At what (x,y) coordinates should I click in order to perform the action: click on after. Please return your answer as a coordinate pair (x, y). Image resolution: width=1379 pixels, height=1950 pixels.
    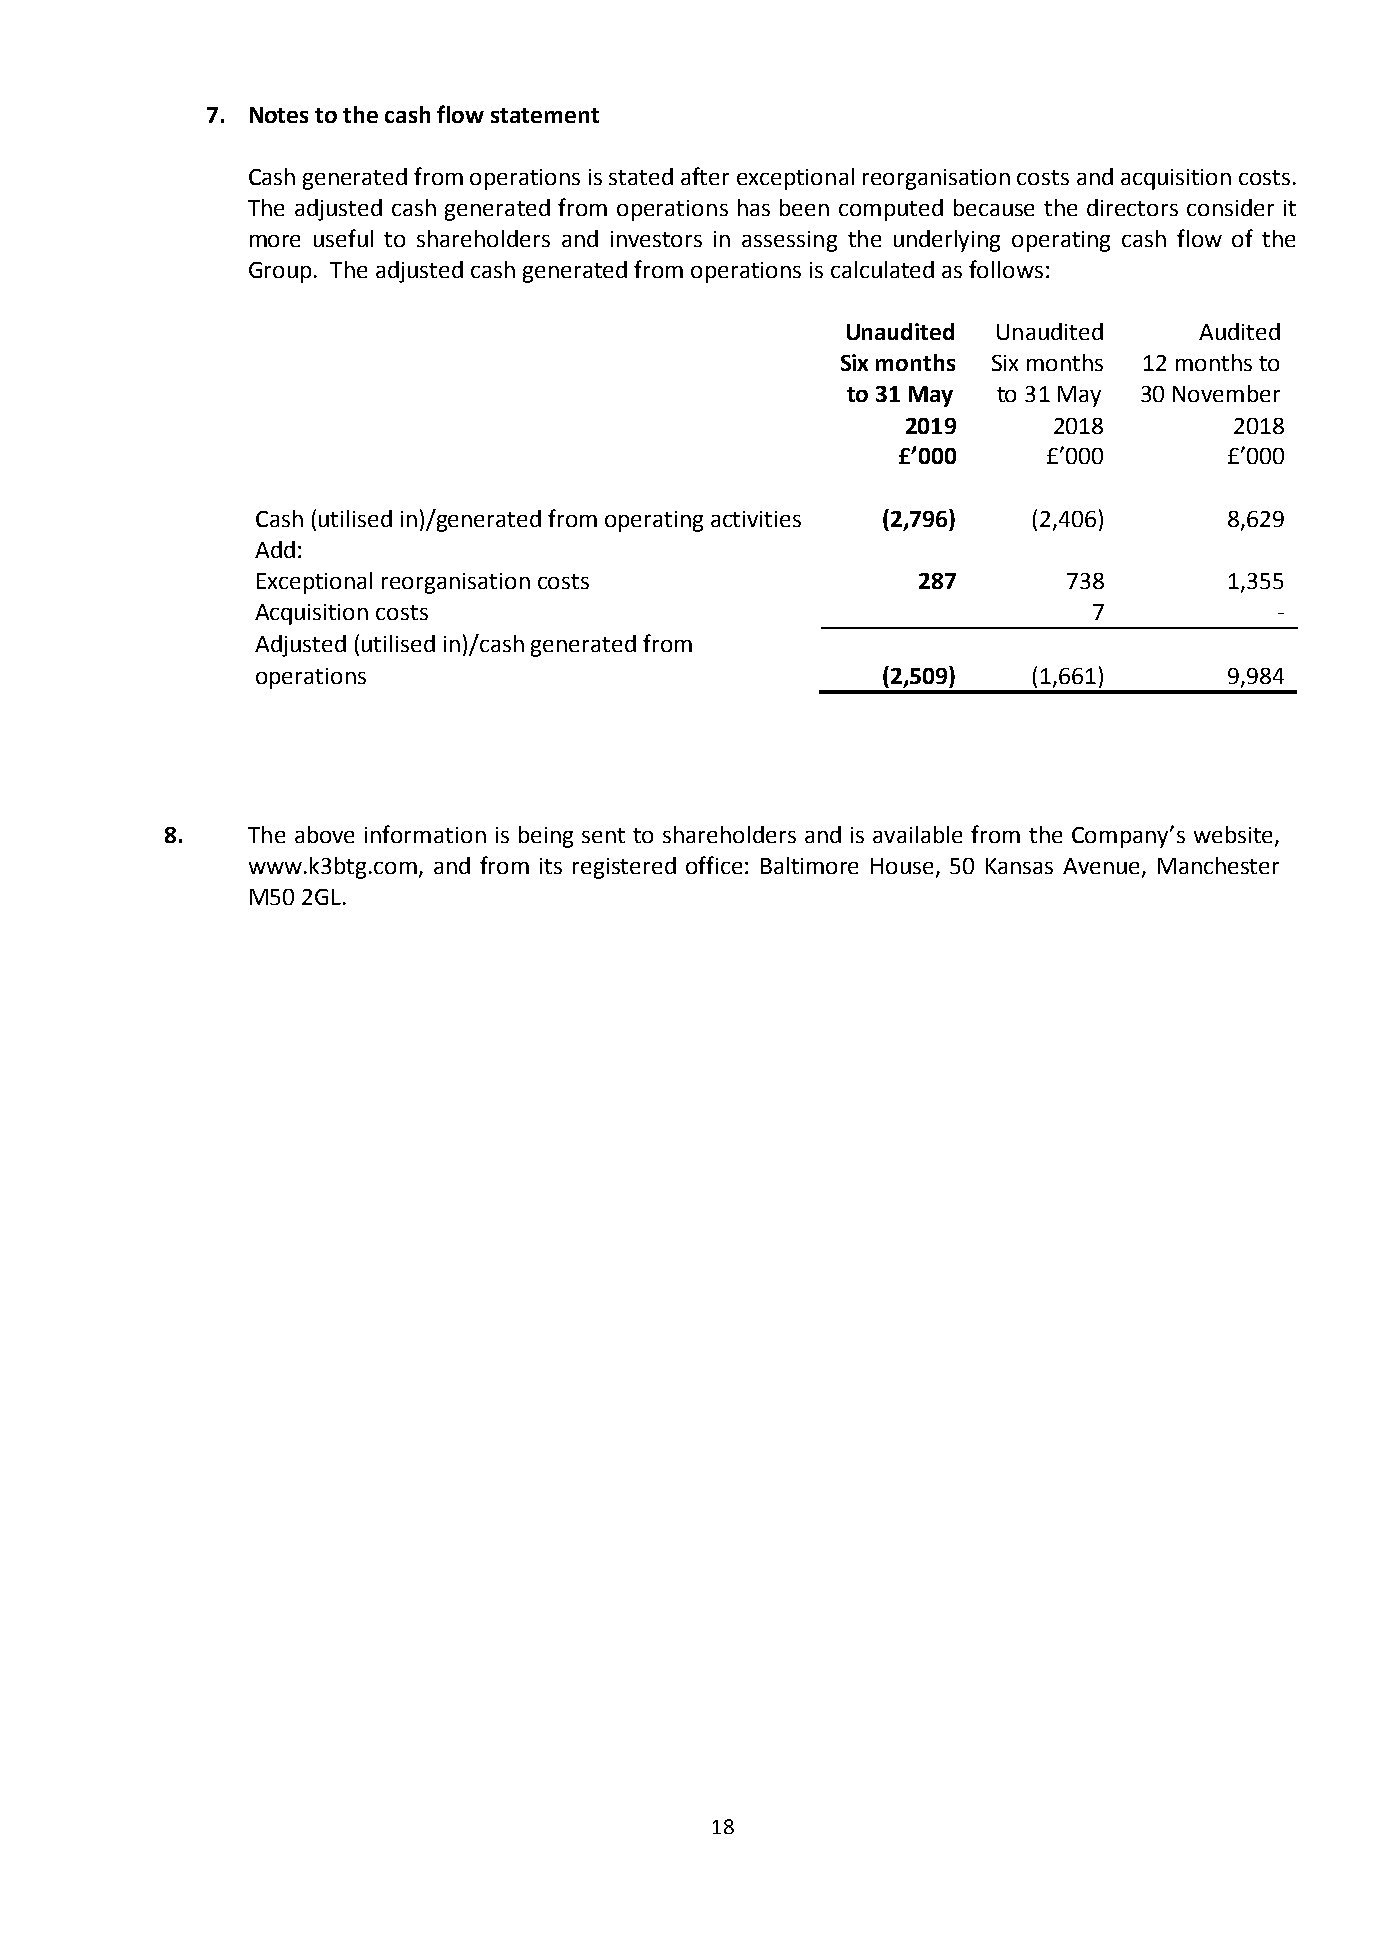
    Looking at the image, I should click on (705, 176).
